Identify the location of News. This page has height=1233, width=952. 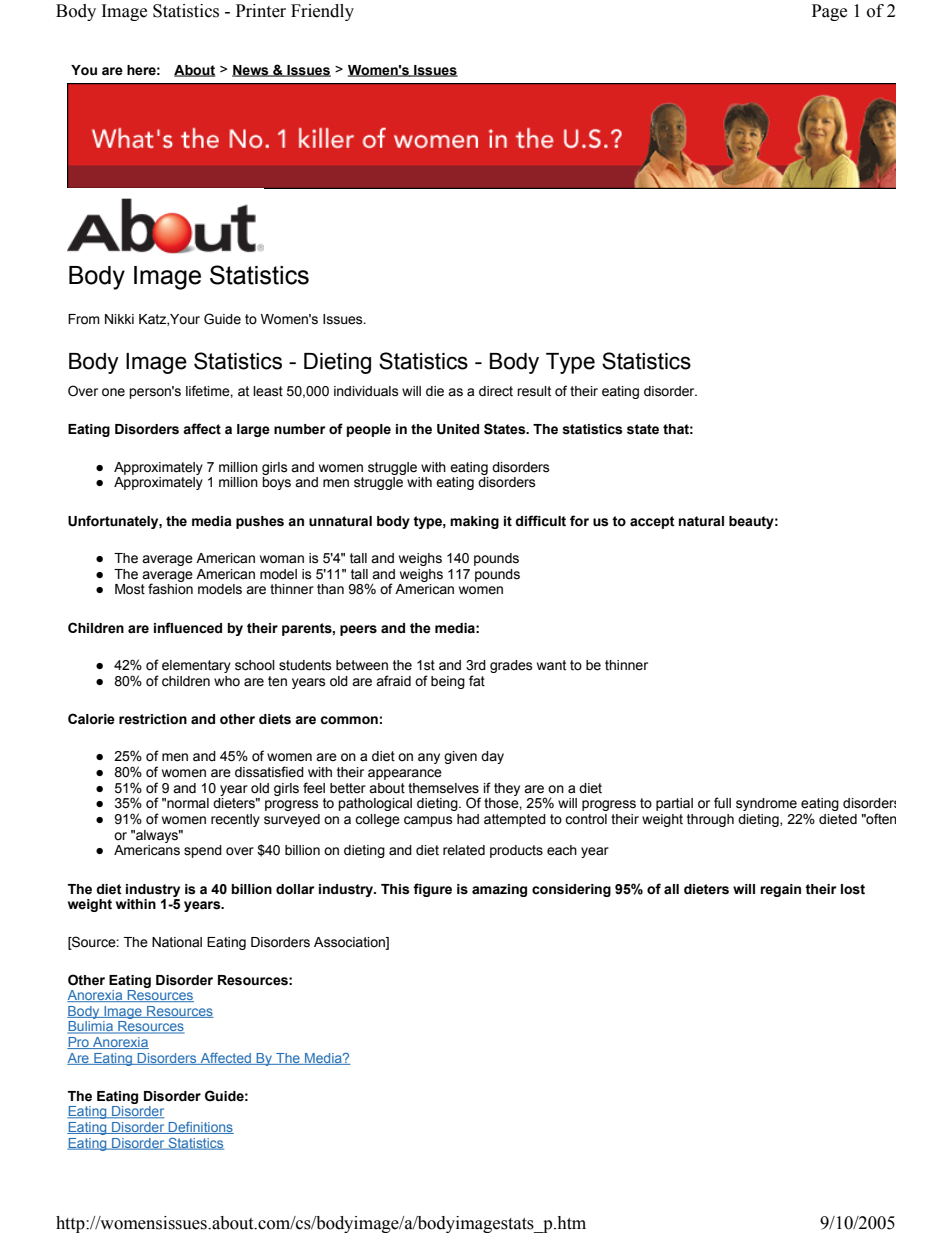
(251, 71).
